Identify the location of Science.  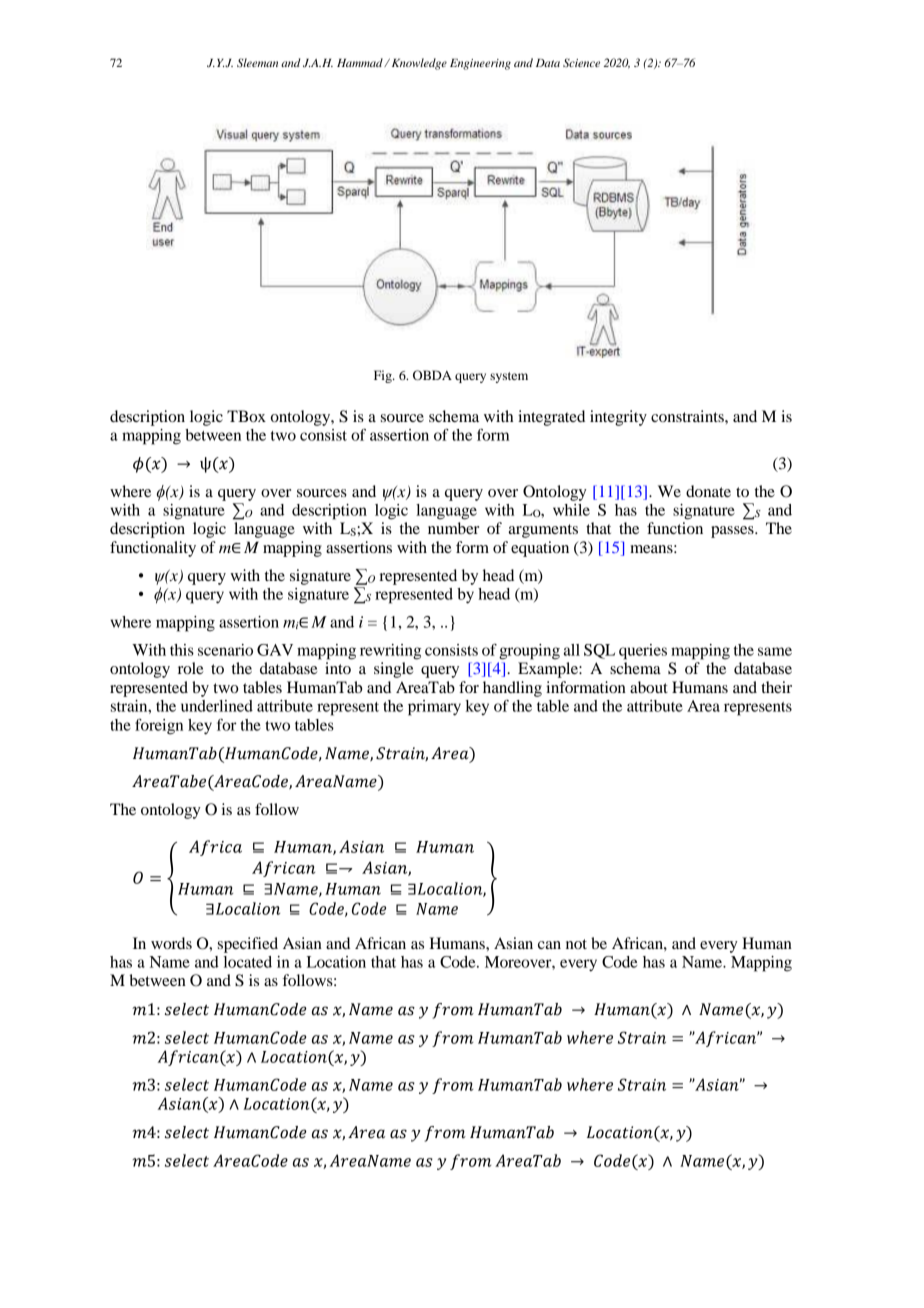
(581, 62).
